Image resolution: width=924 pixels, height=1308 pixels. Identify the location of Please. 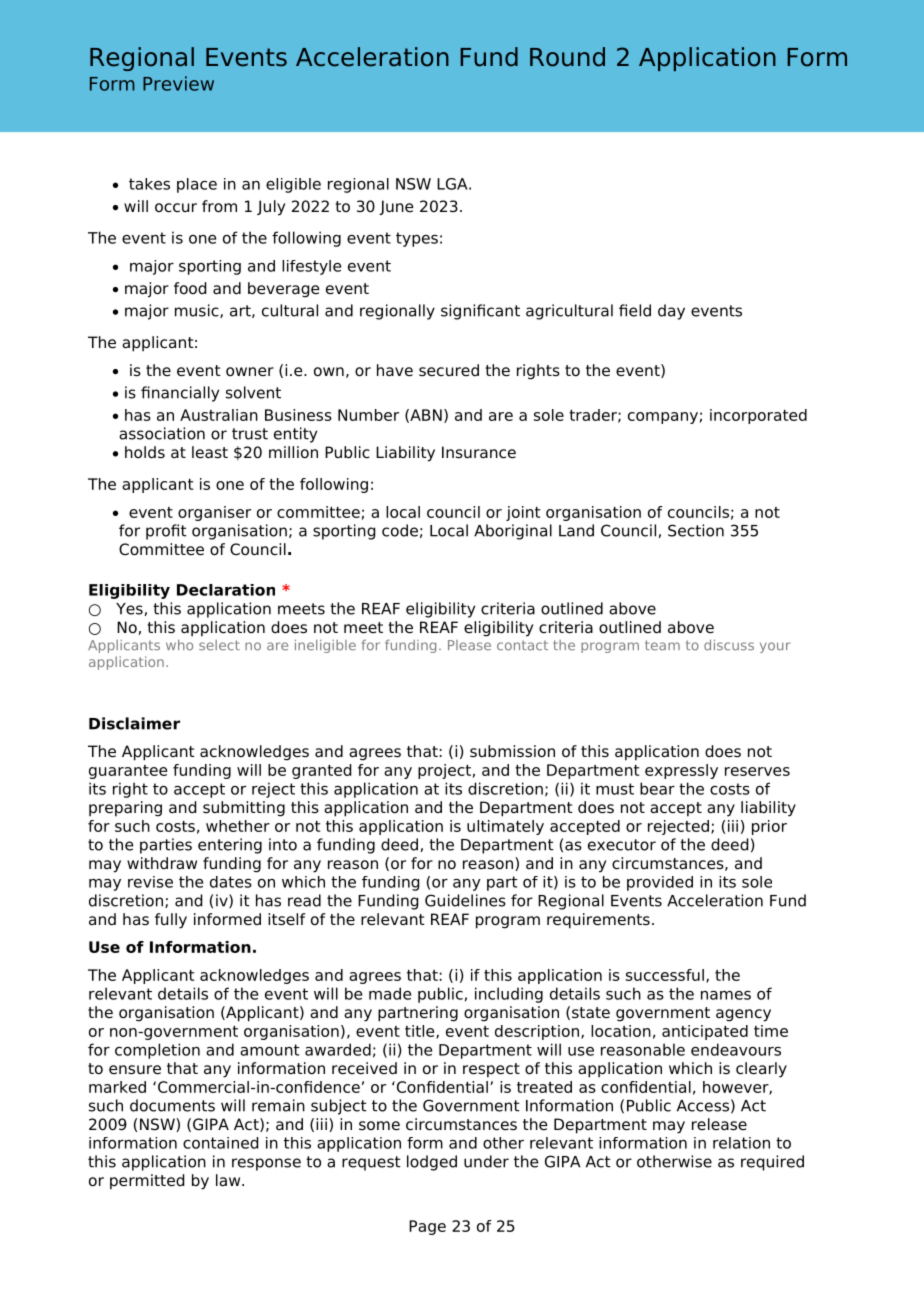
(469, 645).
